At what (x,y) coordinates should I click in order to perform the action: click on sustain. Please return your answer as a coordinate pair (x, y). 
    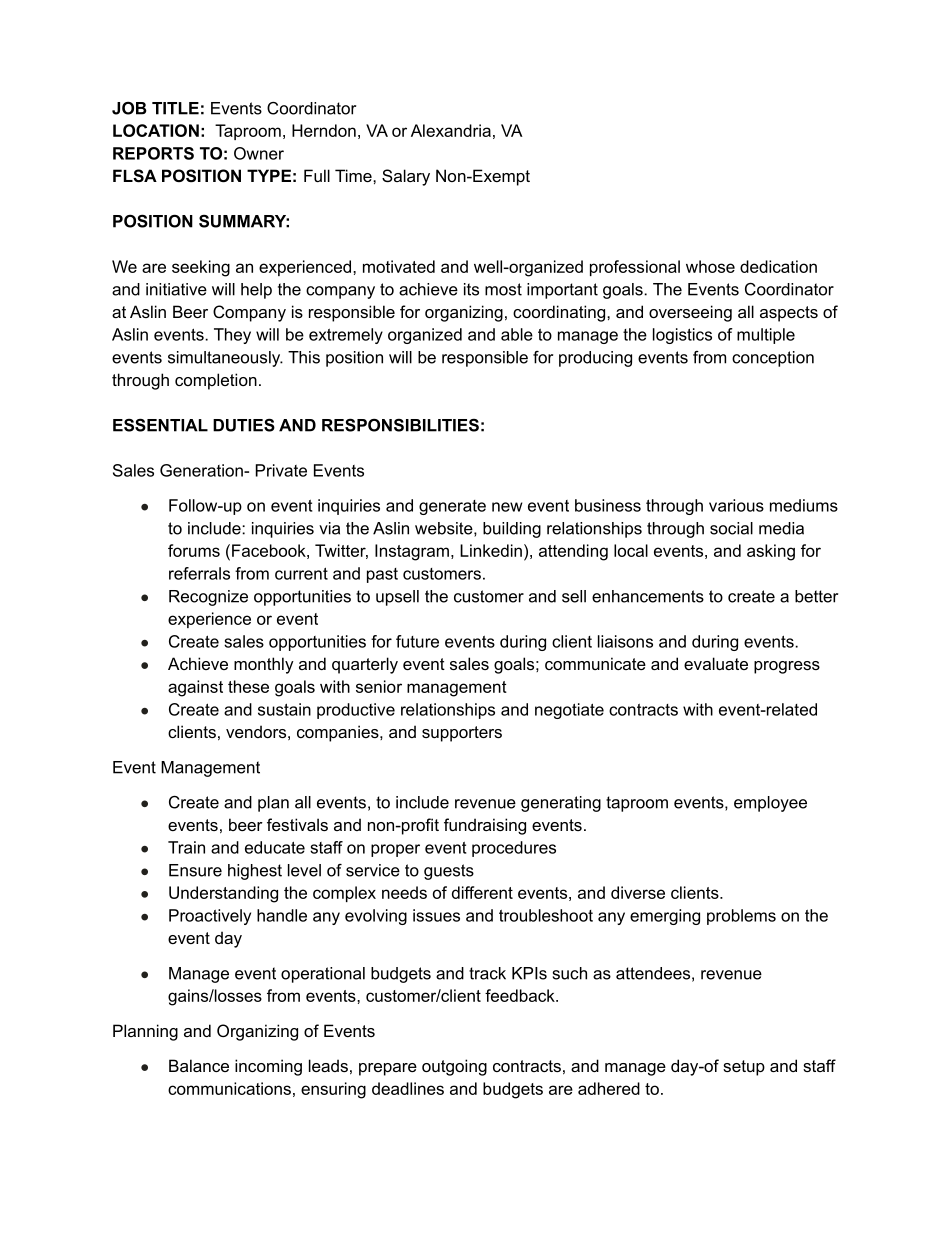
    Looking at the image, I should click on (284, 709).
